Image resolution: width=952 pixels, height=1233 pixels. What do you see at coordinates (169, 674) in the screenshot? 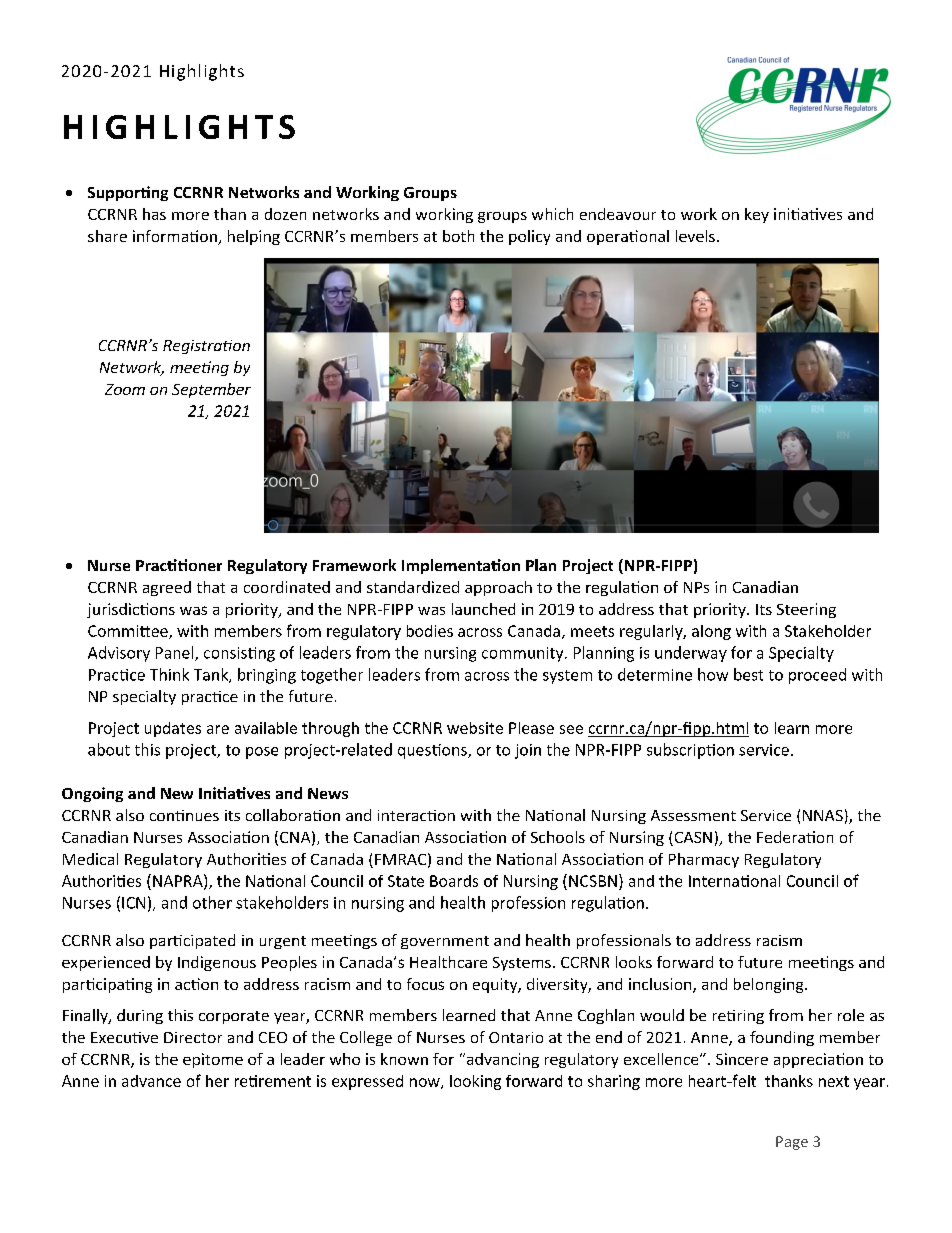
I see `Think` at bounding box center [169, 674].
